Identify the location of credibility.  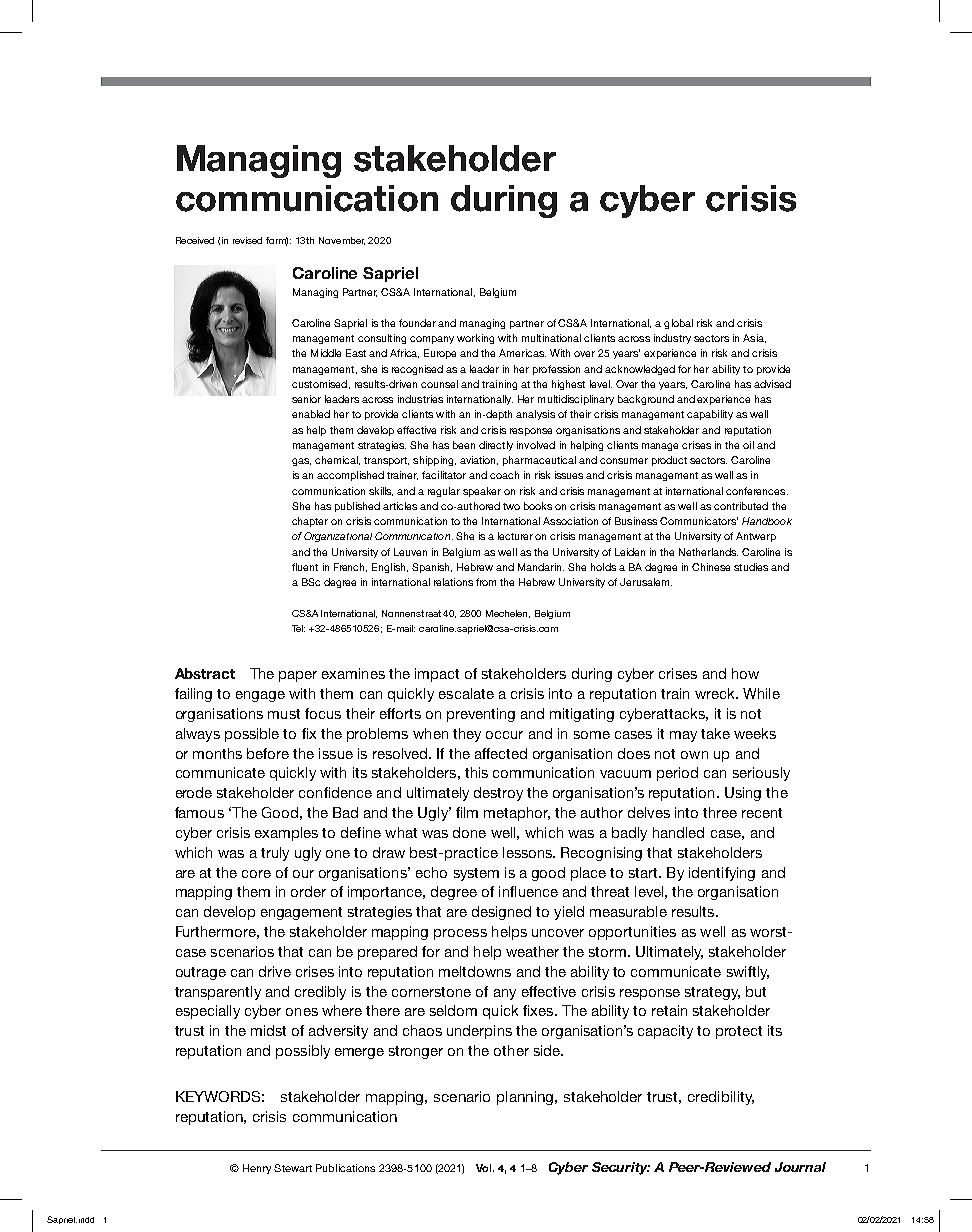
(721, 1098).
